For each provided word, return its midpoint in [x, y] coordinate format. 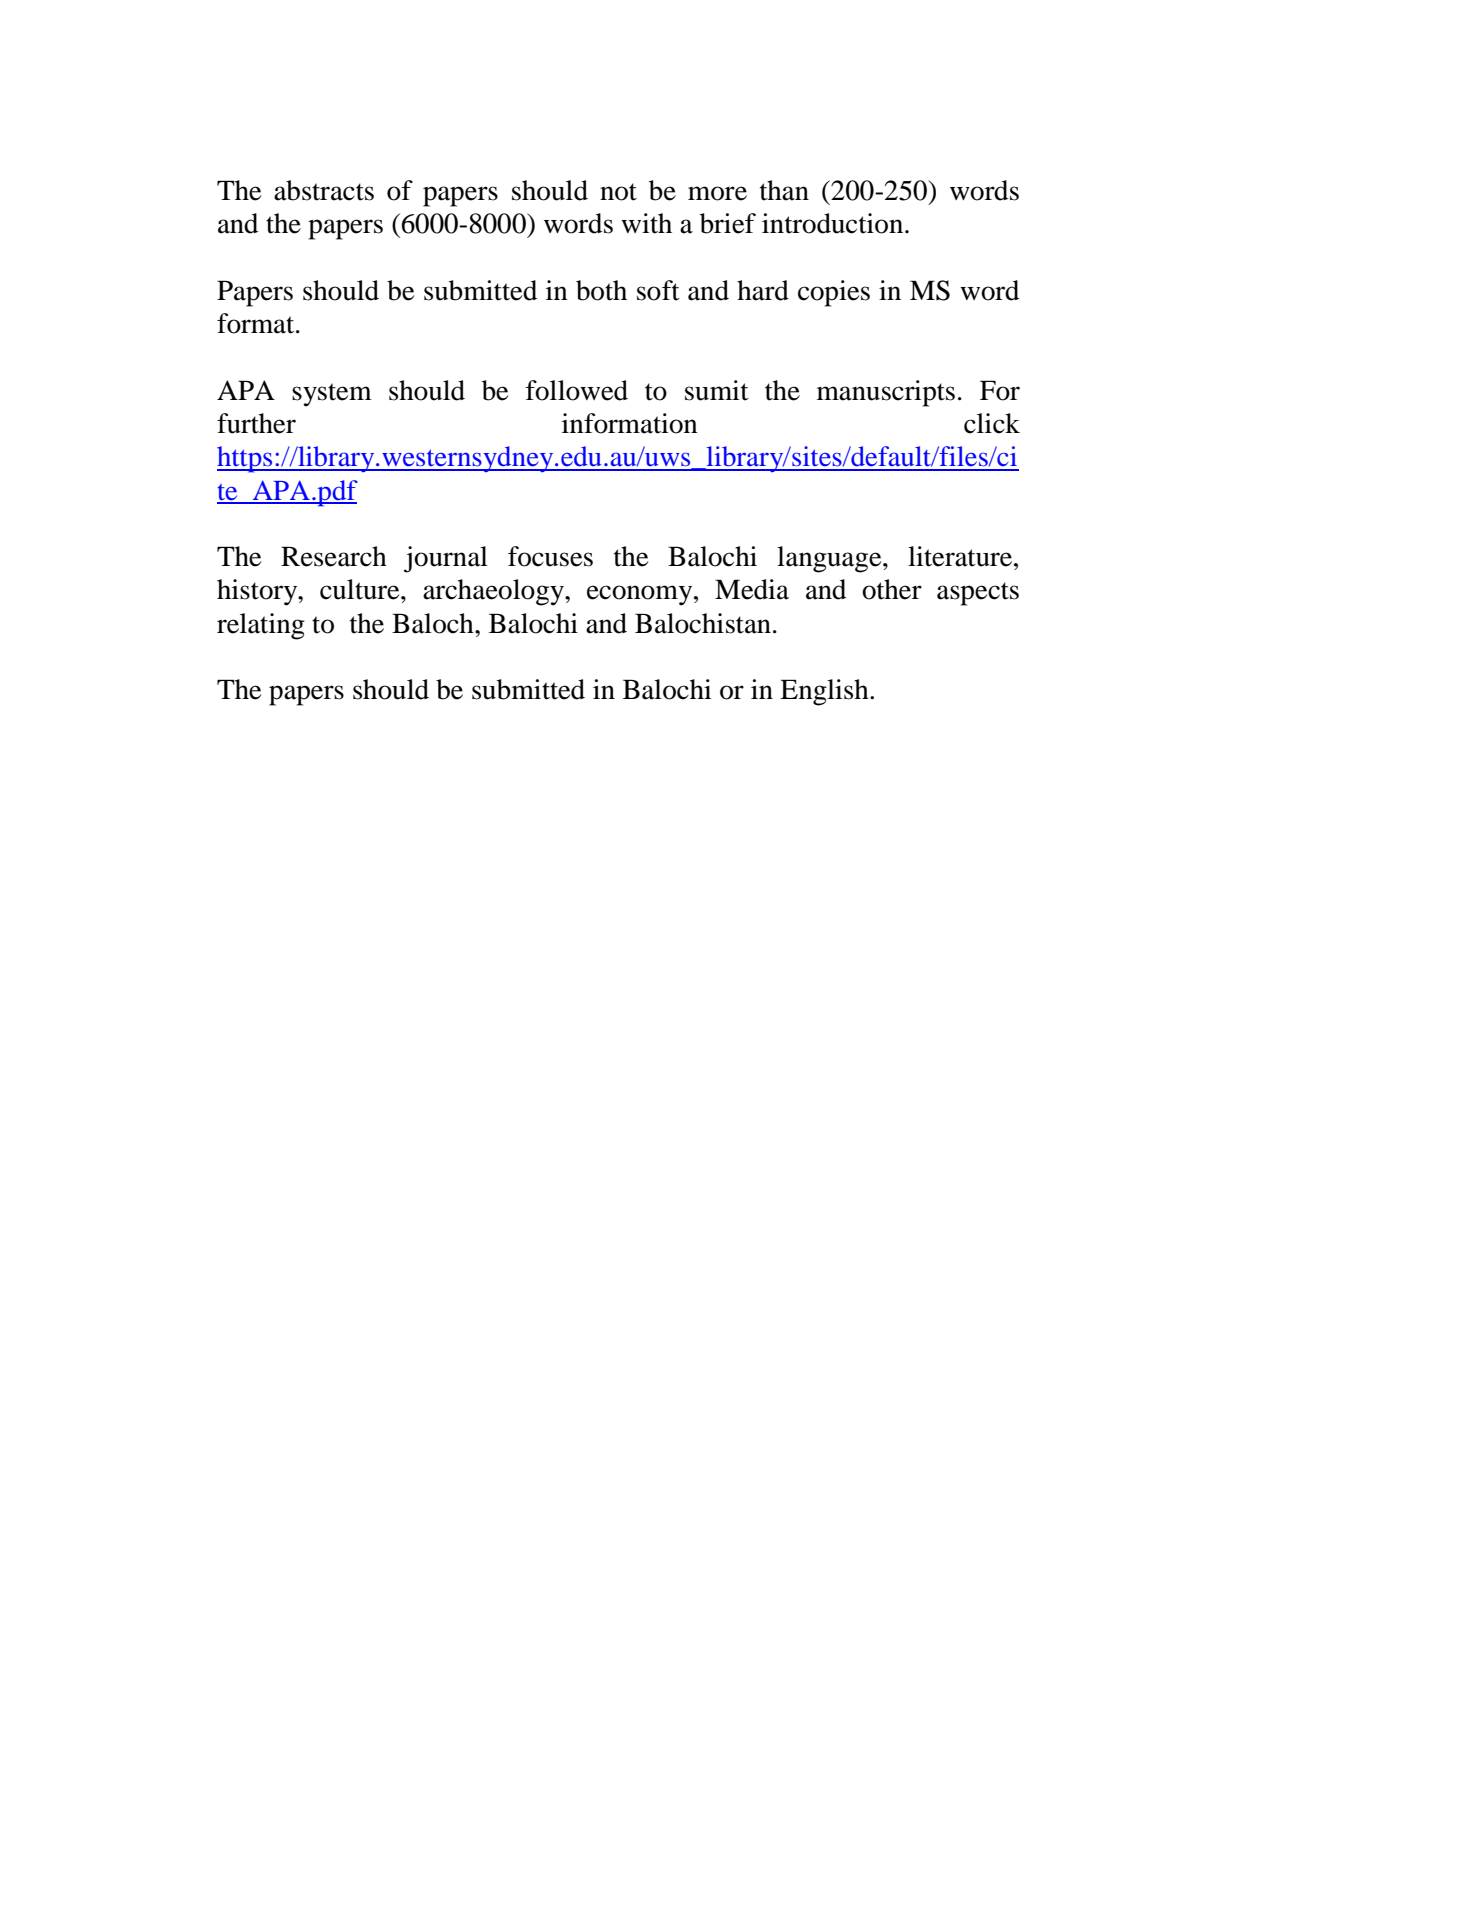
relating [261, 626]
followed [577, 390]
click [992, 423]
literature [961, 556]
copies [834, 293]
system [332, 395]
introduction [834, 223]
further [256, 423]
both [601, 290]
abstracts [324, 190]
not [618, 192]
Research [334, 556]
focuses [550, 556]
